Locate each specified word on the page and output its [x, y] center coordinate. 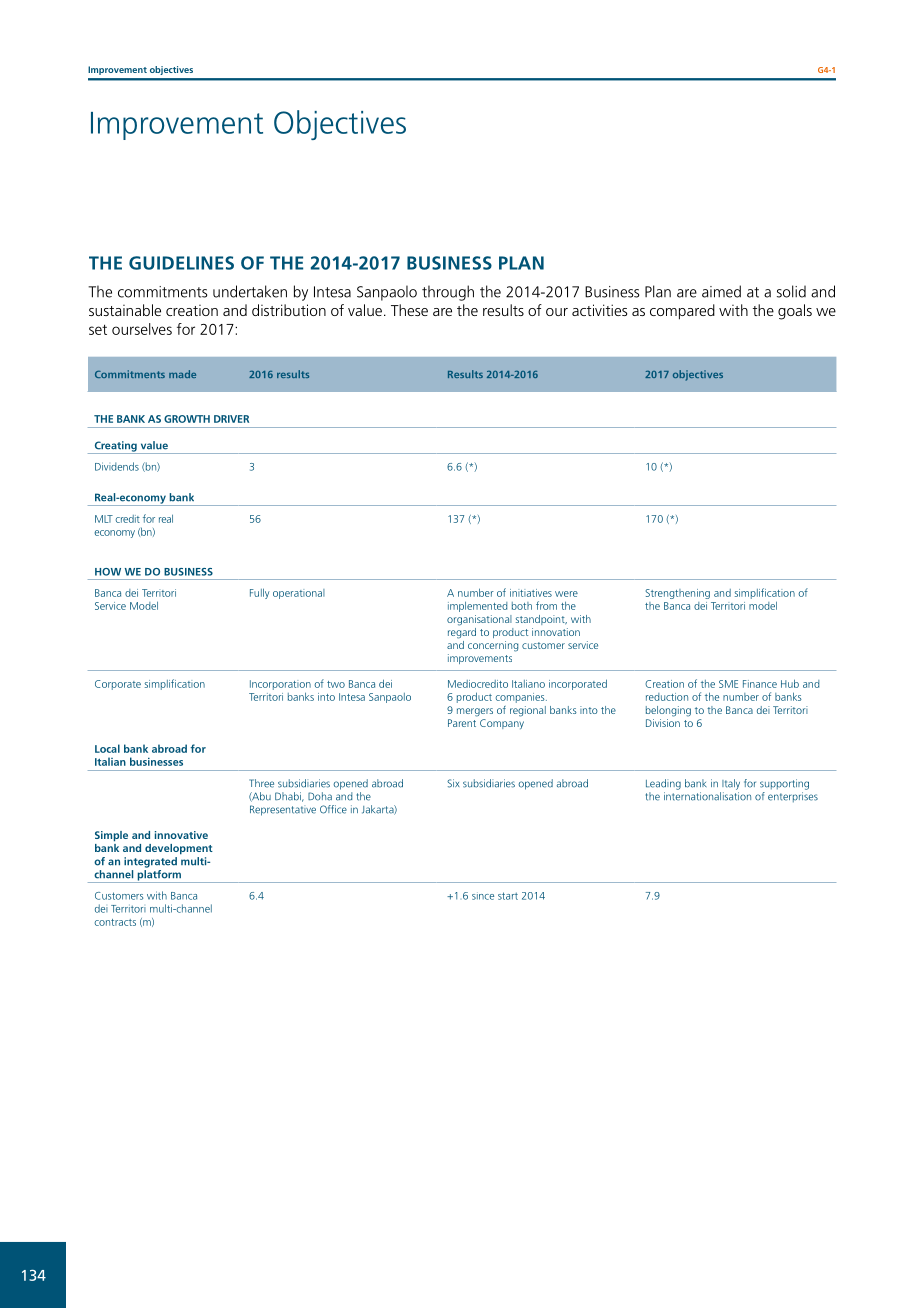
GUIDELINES [181, 263]
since [483, 897]
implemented [477, 606]
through [448, 293]
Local [107, 748]
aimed [721, 291]
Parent [462, 723]
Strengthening [678, 594]
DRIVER [231, 419]
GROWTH [187, 419]
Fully [260, 593]
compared [682, 312]
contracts [115, 922]
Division [663, 723]
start [508, 896]
